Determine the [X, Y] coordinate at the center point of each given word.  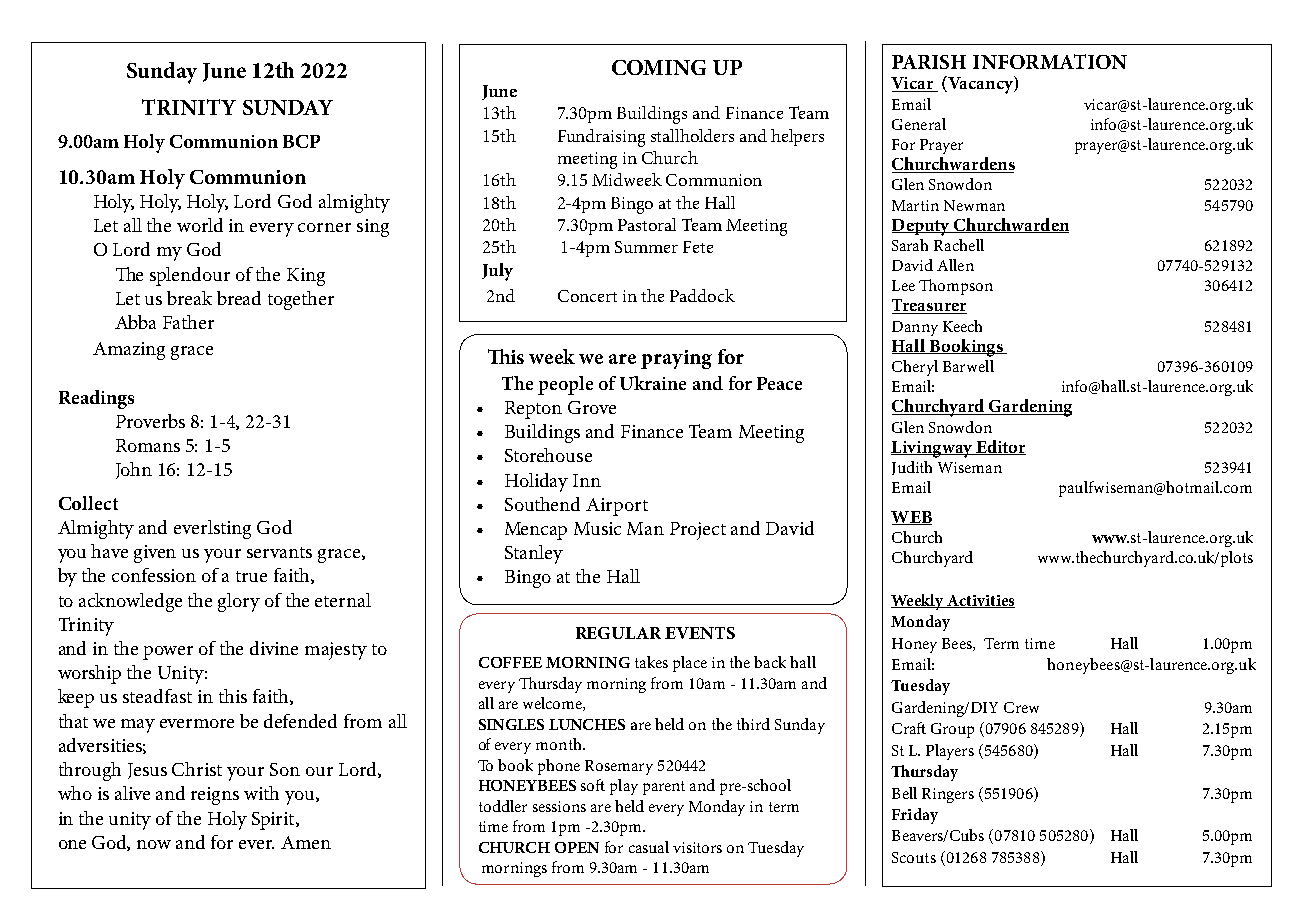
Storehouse [548, 455]
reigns [215, 796]
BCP [301, 141]
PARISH [929, 62]
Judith [912, 468]
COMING [659, 67]
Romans [148, 445]
